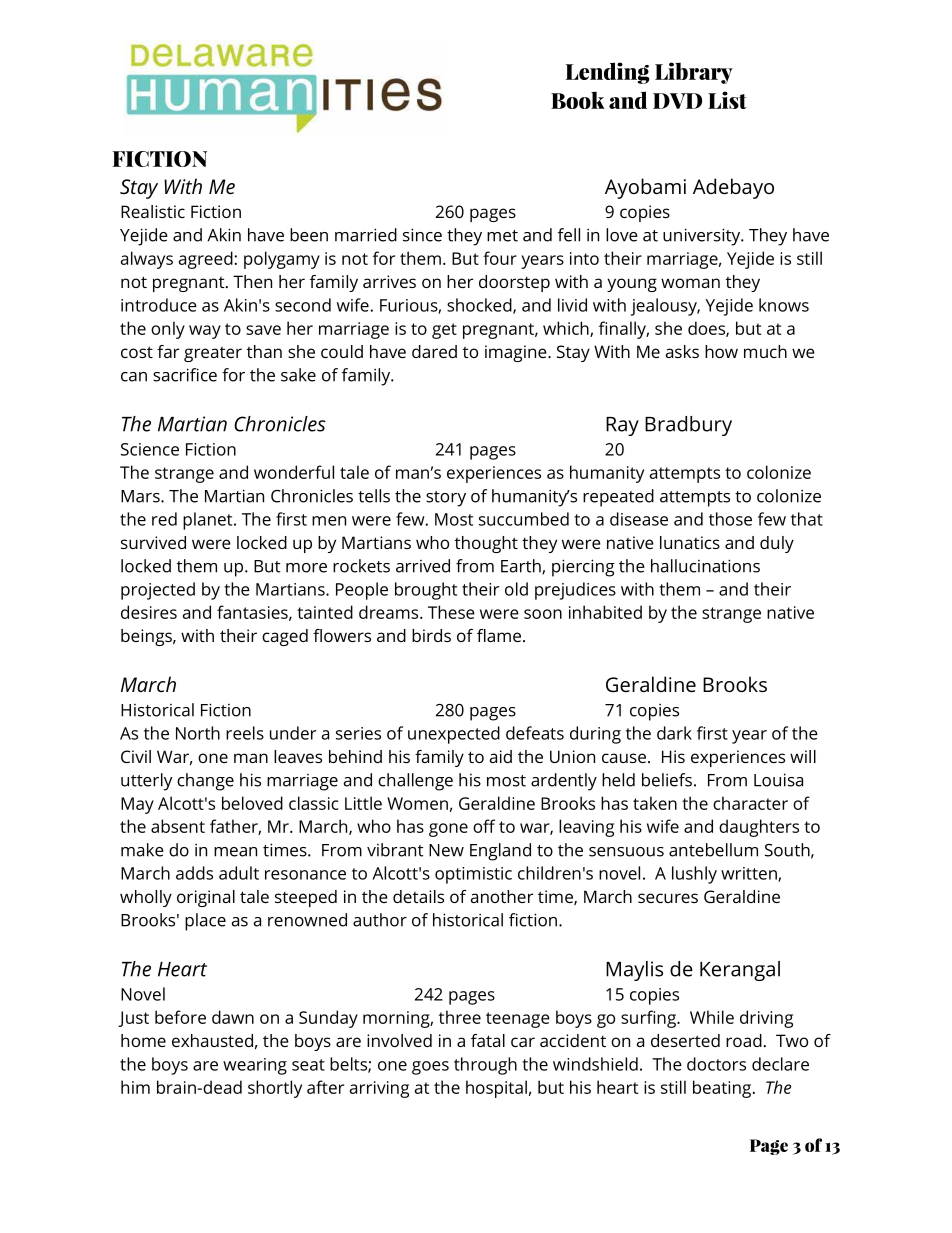 This screenshot has height=1233, width=952. What do you see at coordinates (705, 566) in the screenshot?
I see `hallucinations` at bounding box center [705, 566].
